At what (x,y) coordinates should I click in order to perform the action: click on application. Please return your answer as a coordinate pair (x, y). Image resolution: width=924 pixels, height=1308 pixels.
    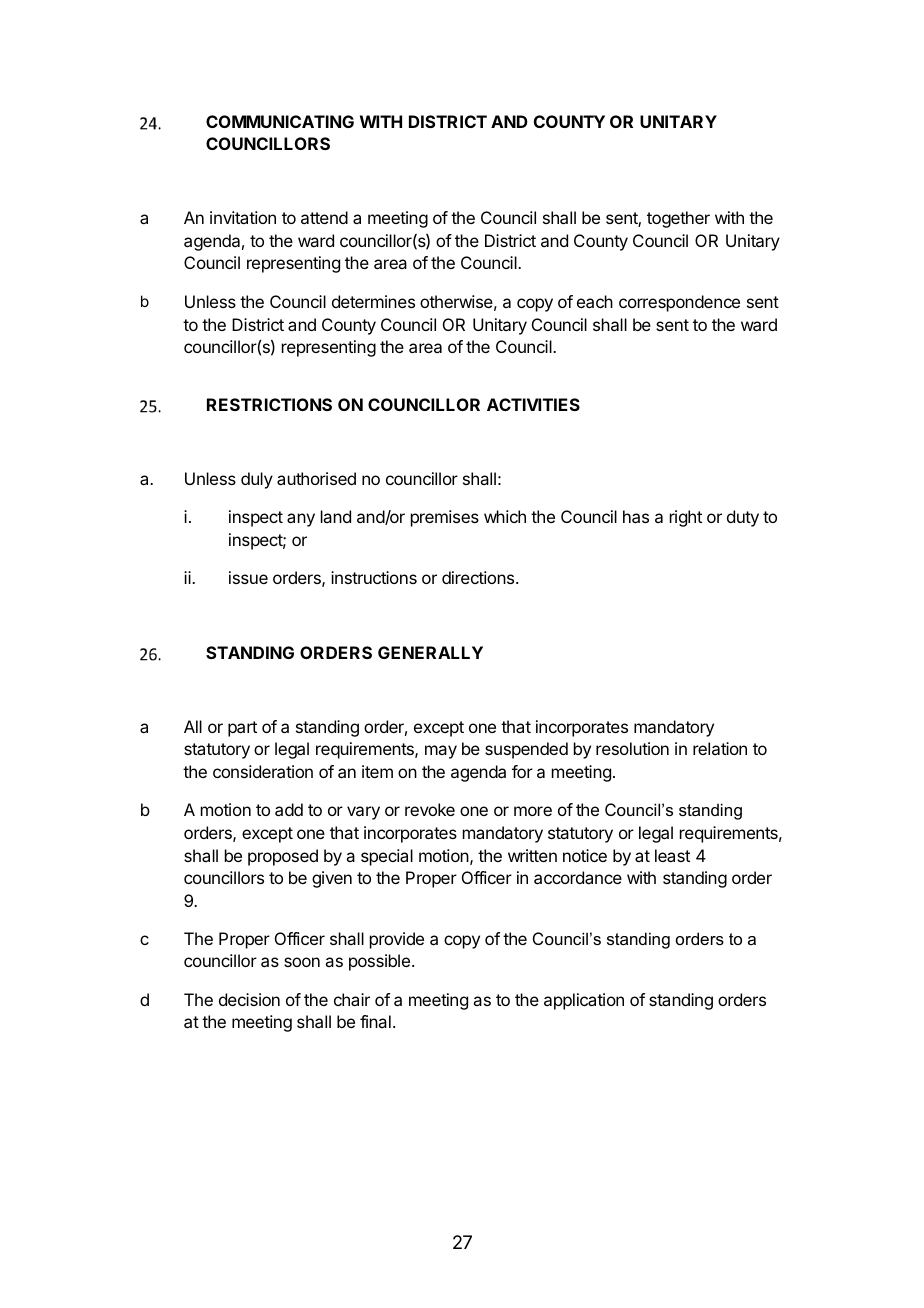
    Looking at the image, I should click on (584, 1001).
